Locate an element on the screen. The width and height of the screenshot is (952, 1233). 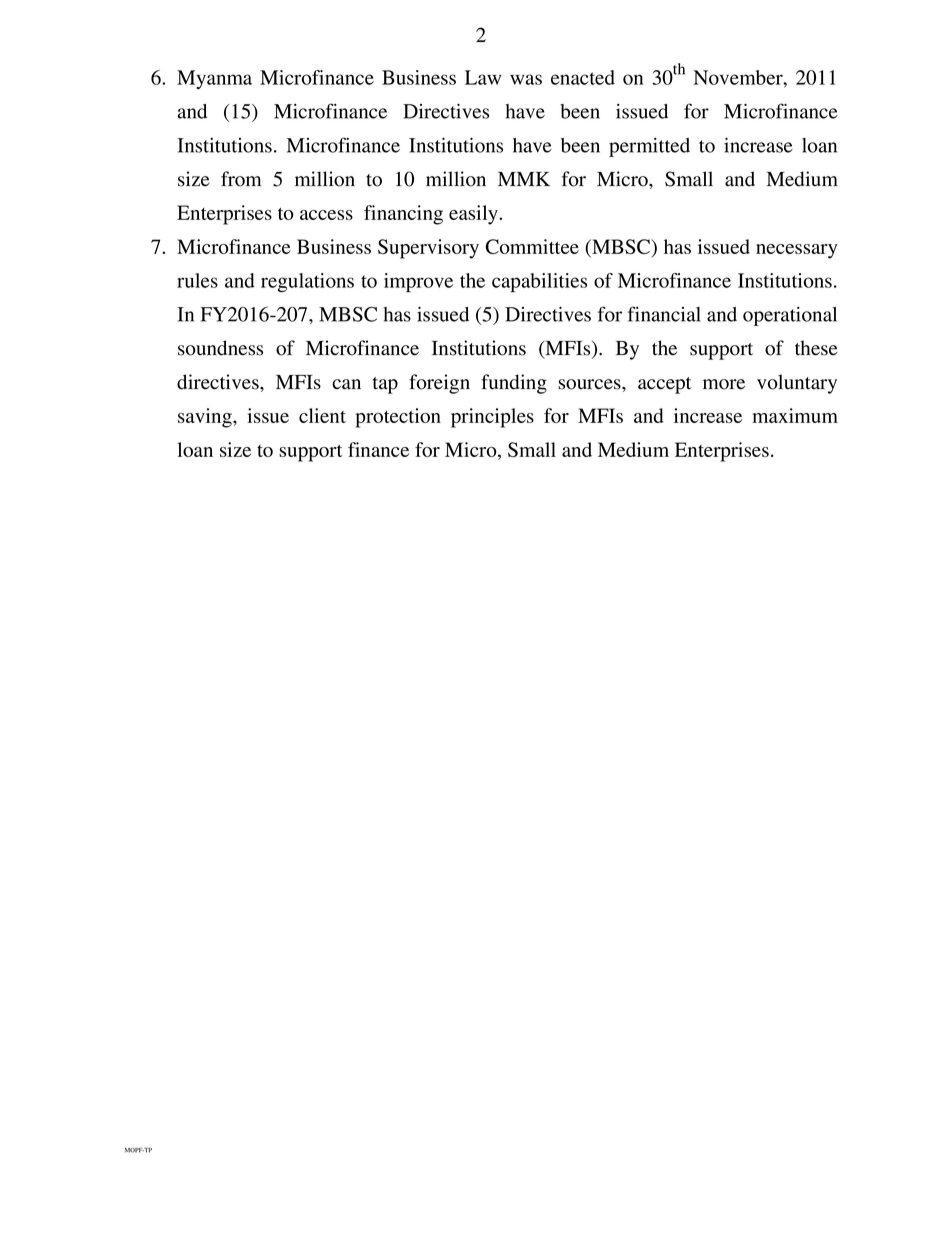
permitted is located at coordinates (649, 147).
